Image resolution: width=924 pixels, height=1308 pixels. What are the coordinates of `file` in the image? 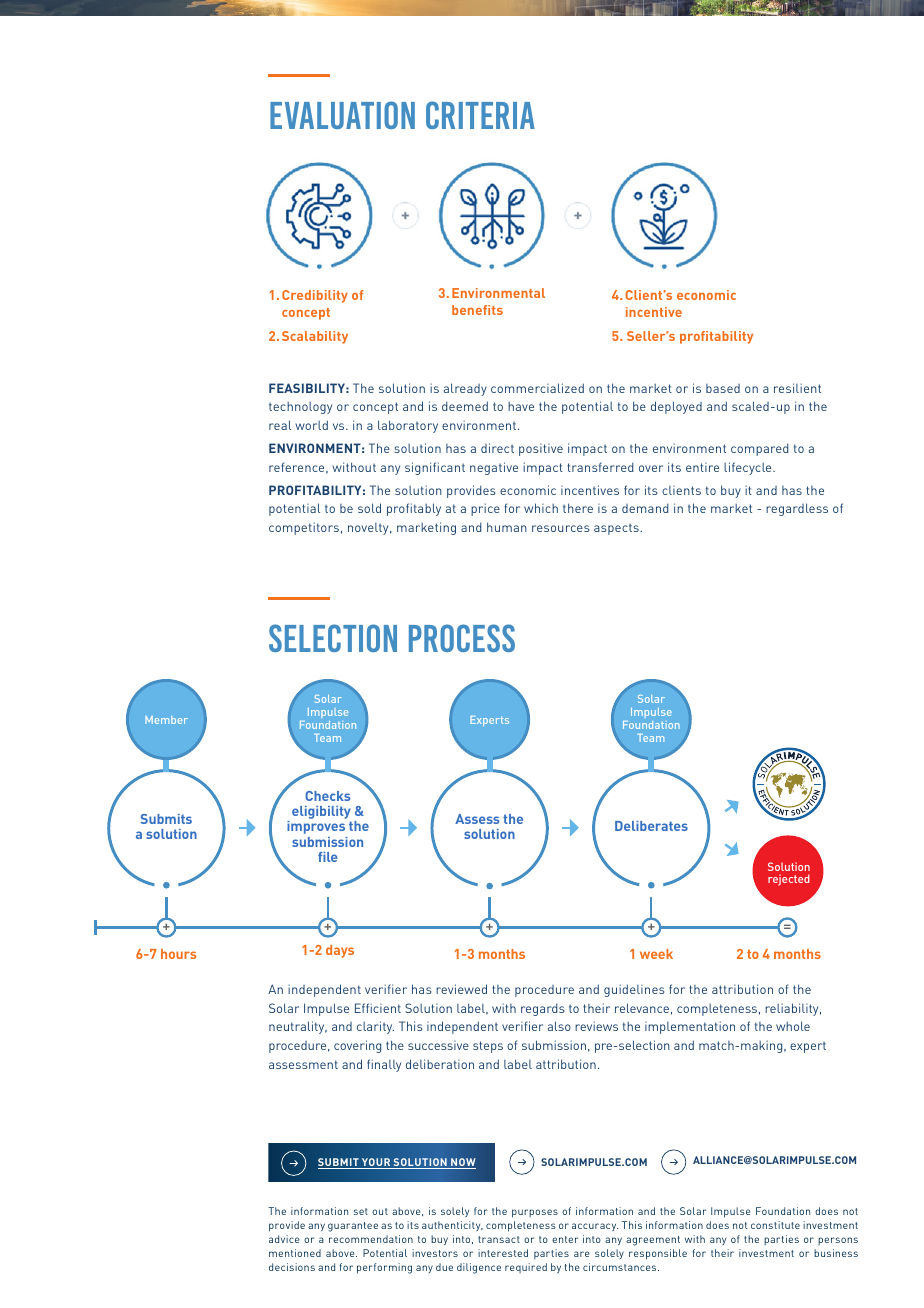 It's located at (327, 857).
